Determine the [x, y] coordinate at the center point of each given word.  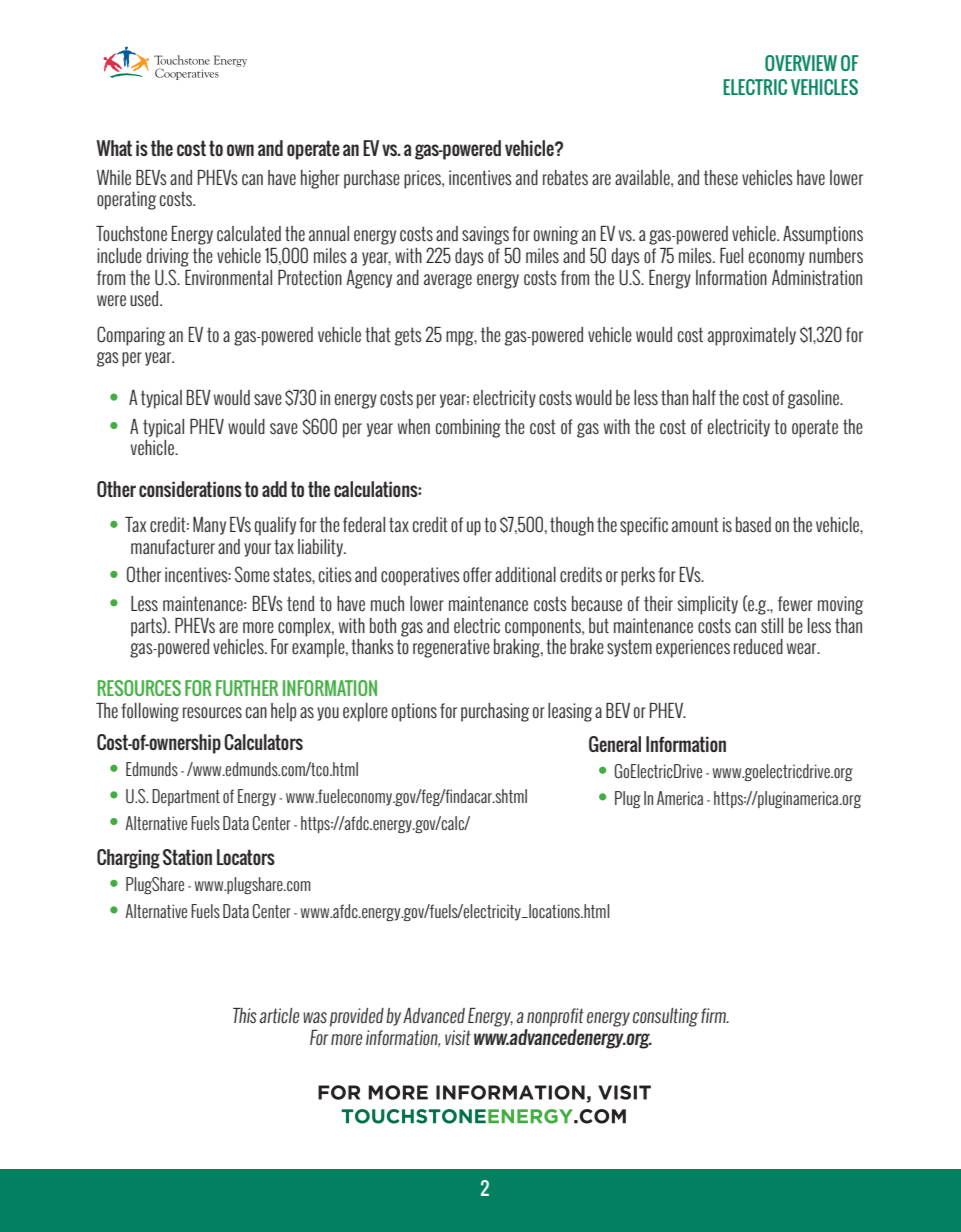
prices [423, 179]
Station [187, 857]
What [114, 148]
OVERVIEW [801, 63]
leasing [570, 712]
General [615, 744]
